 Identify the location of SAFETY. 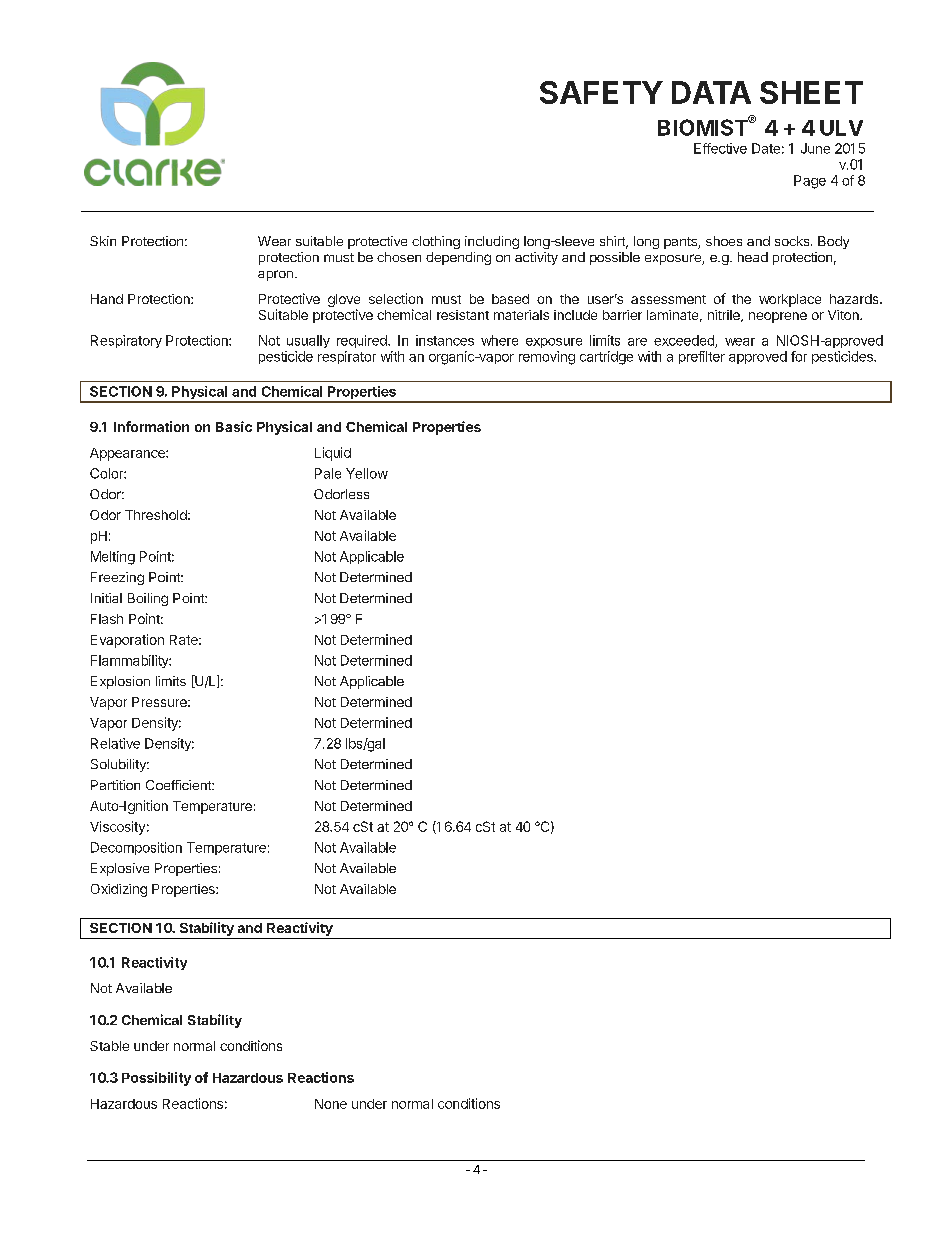
(601, 92).
